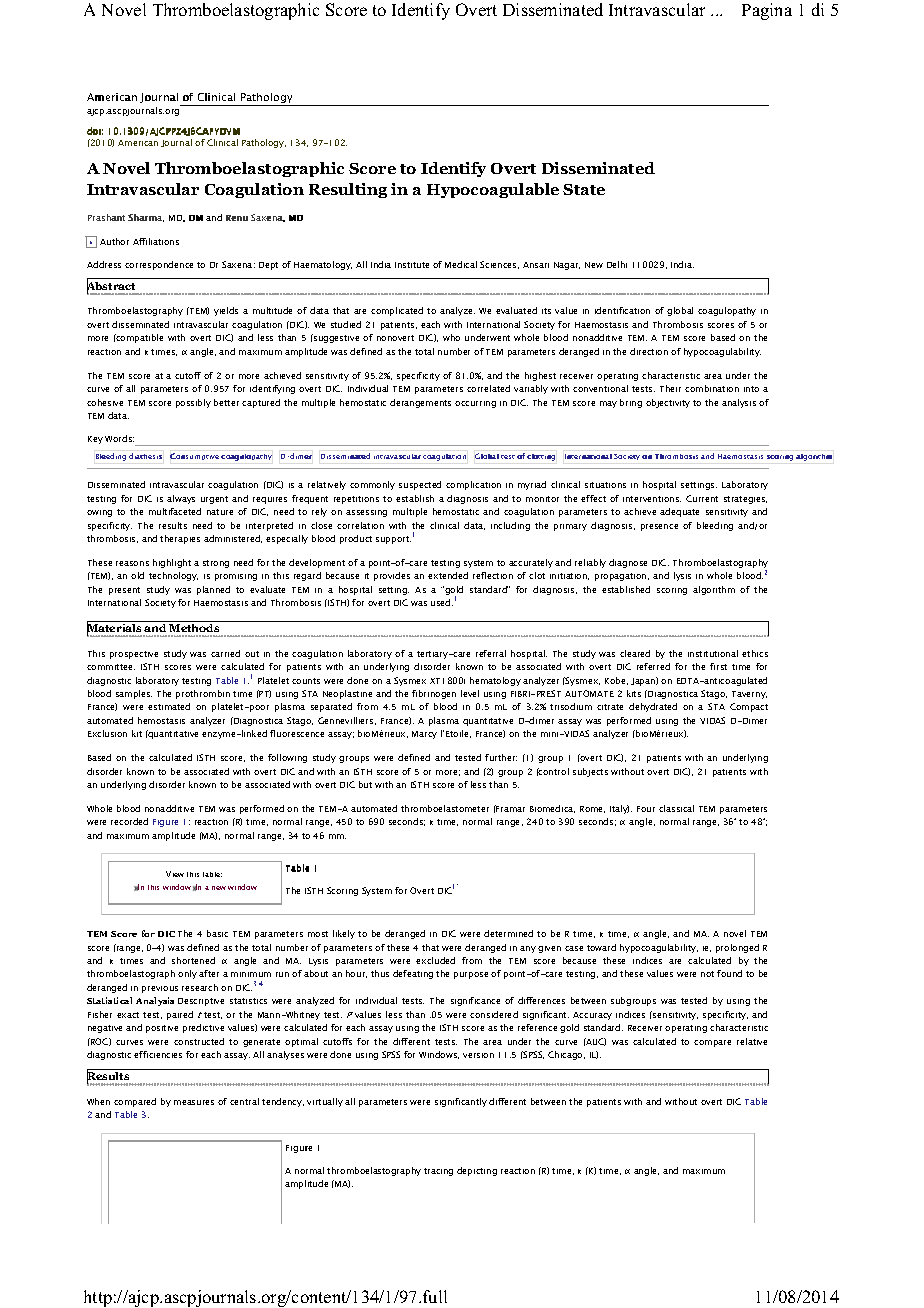  What do you see at coordinates (156, 241) in the screenshot?
I see `Affiliations` at bounding box center [156, 241].
